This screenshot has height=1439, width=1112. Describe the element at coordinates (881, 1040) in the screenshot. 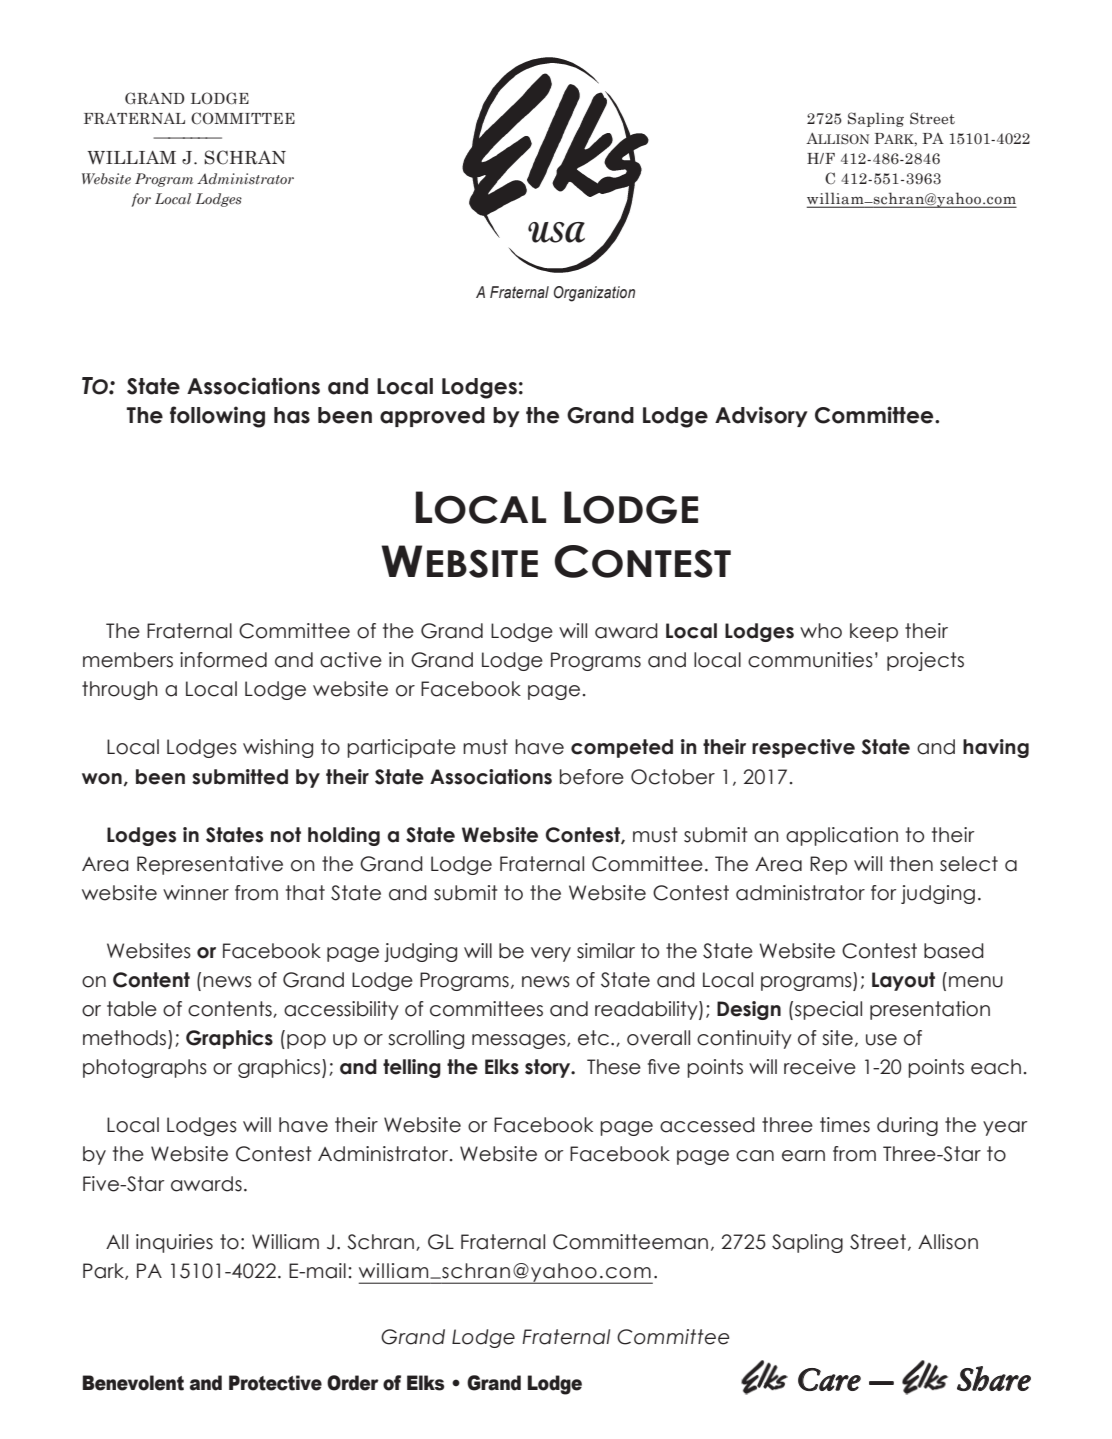

I see `use` at that location.
